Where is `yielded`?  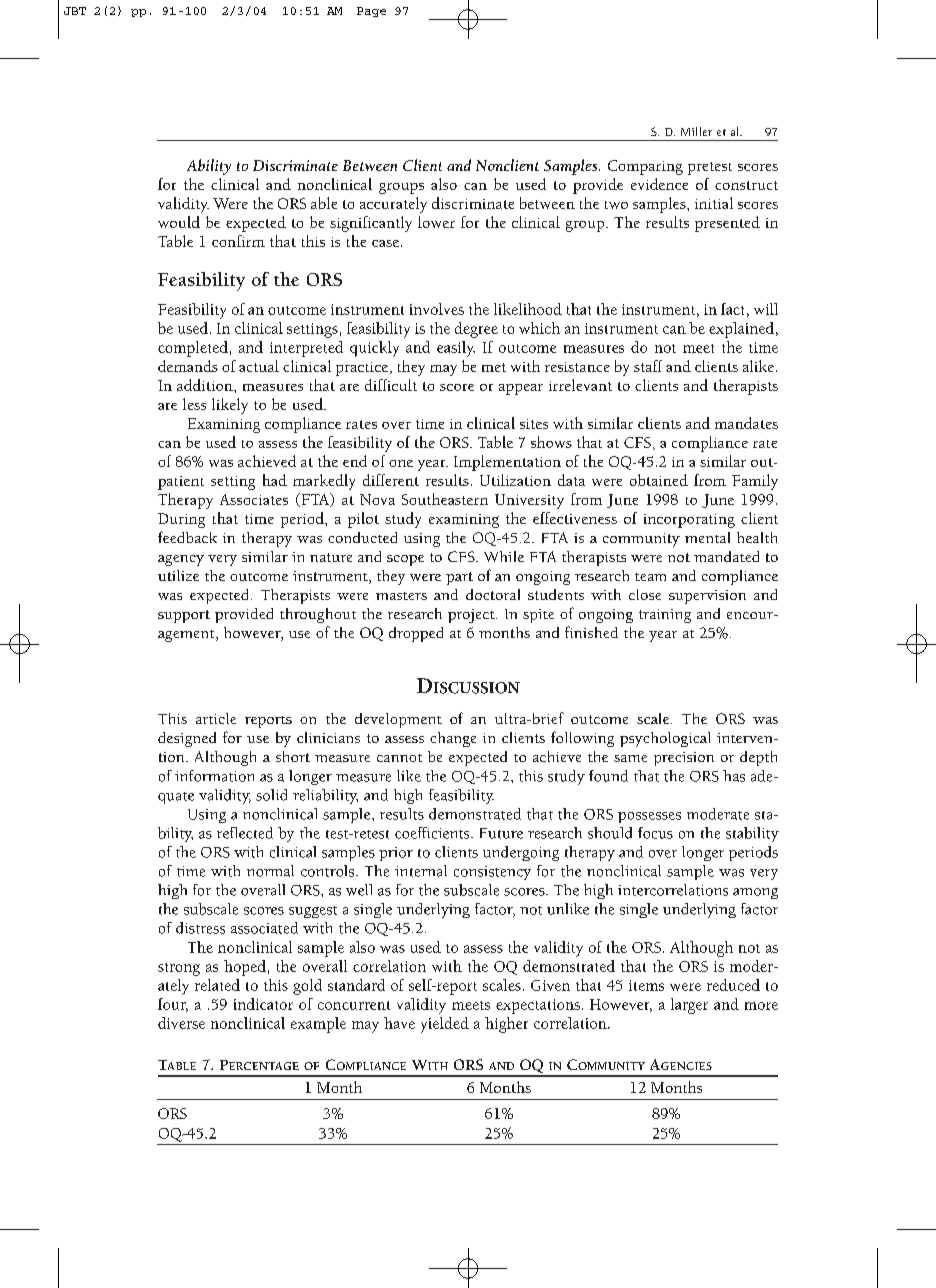
yielded is located at coordinates (445, 1025).
